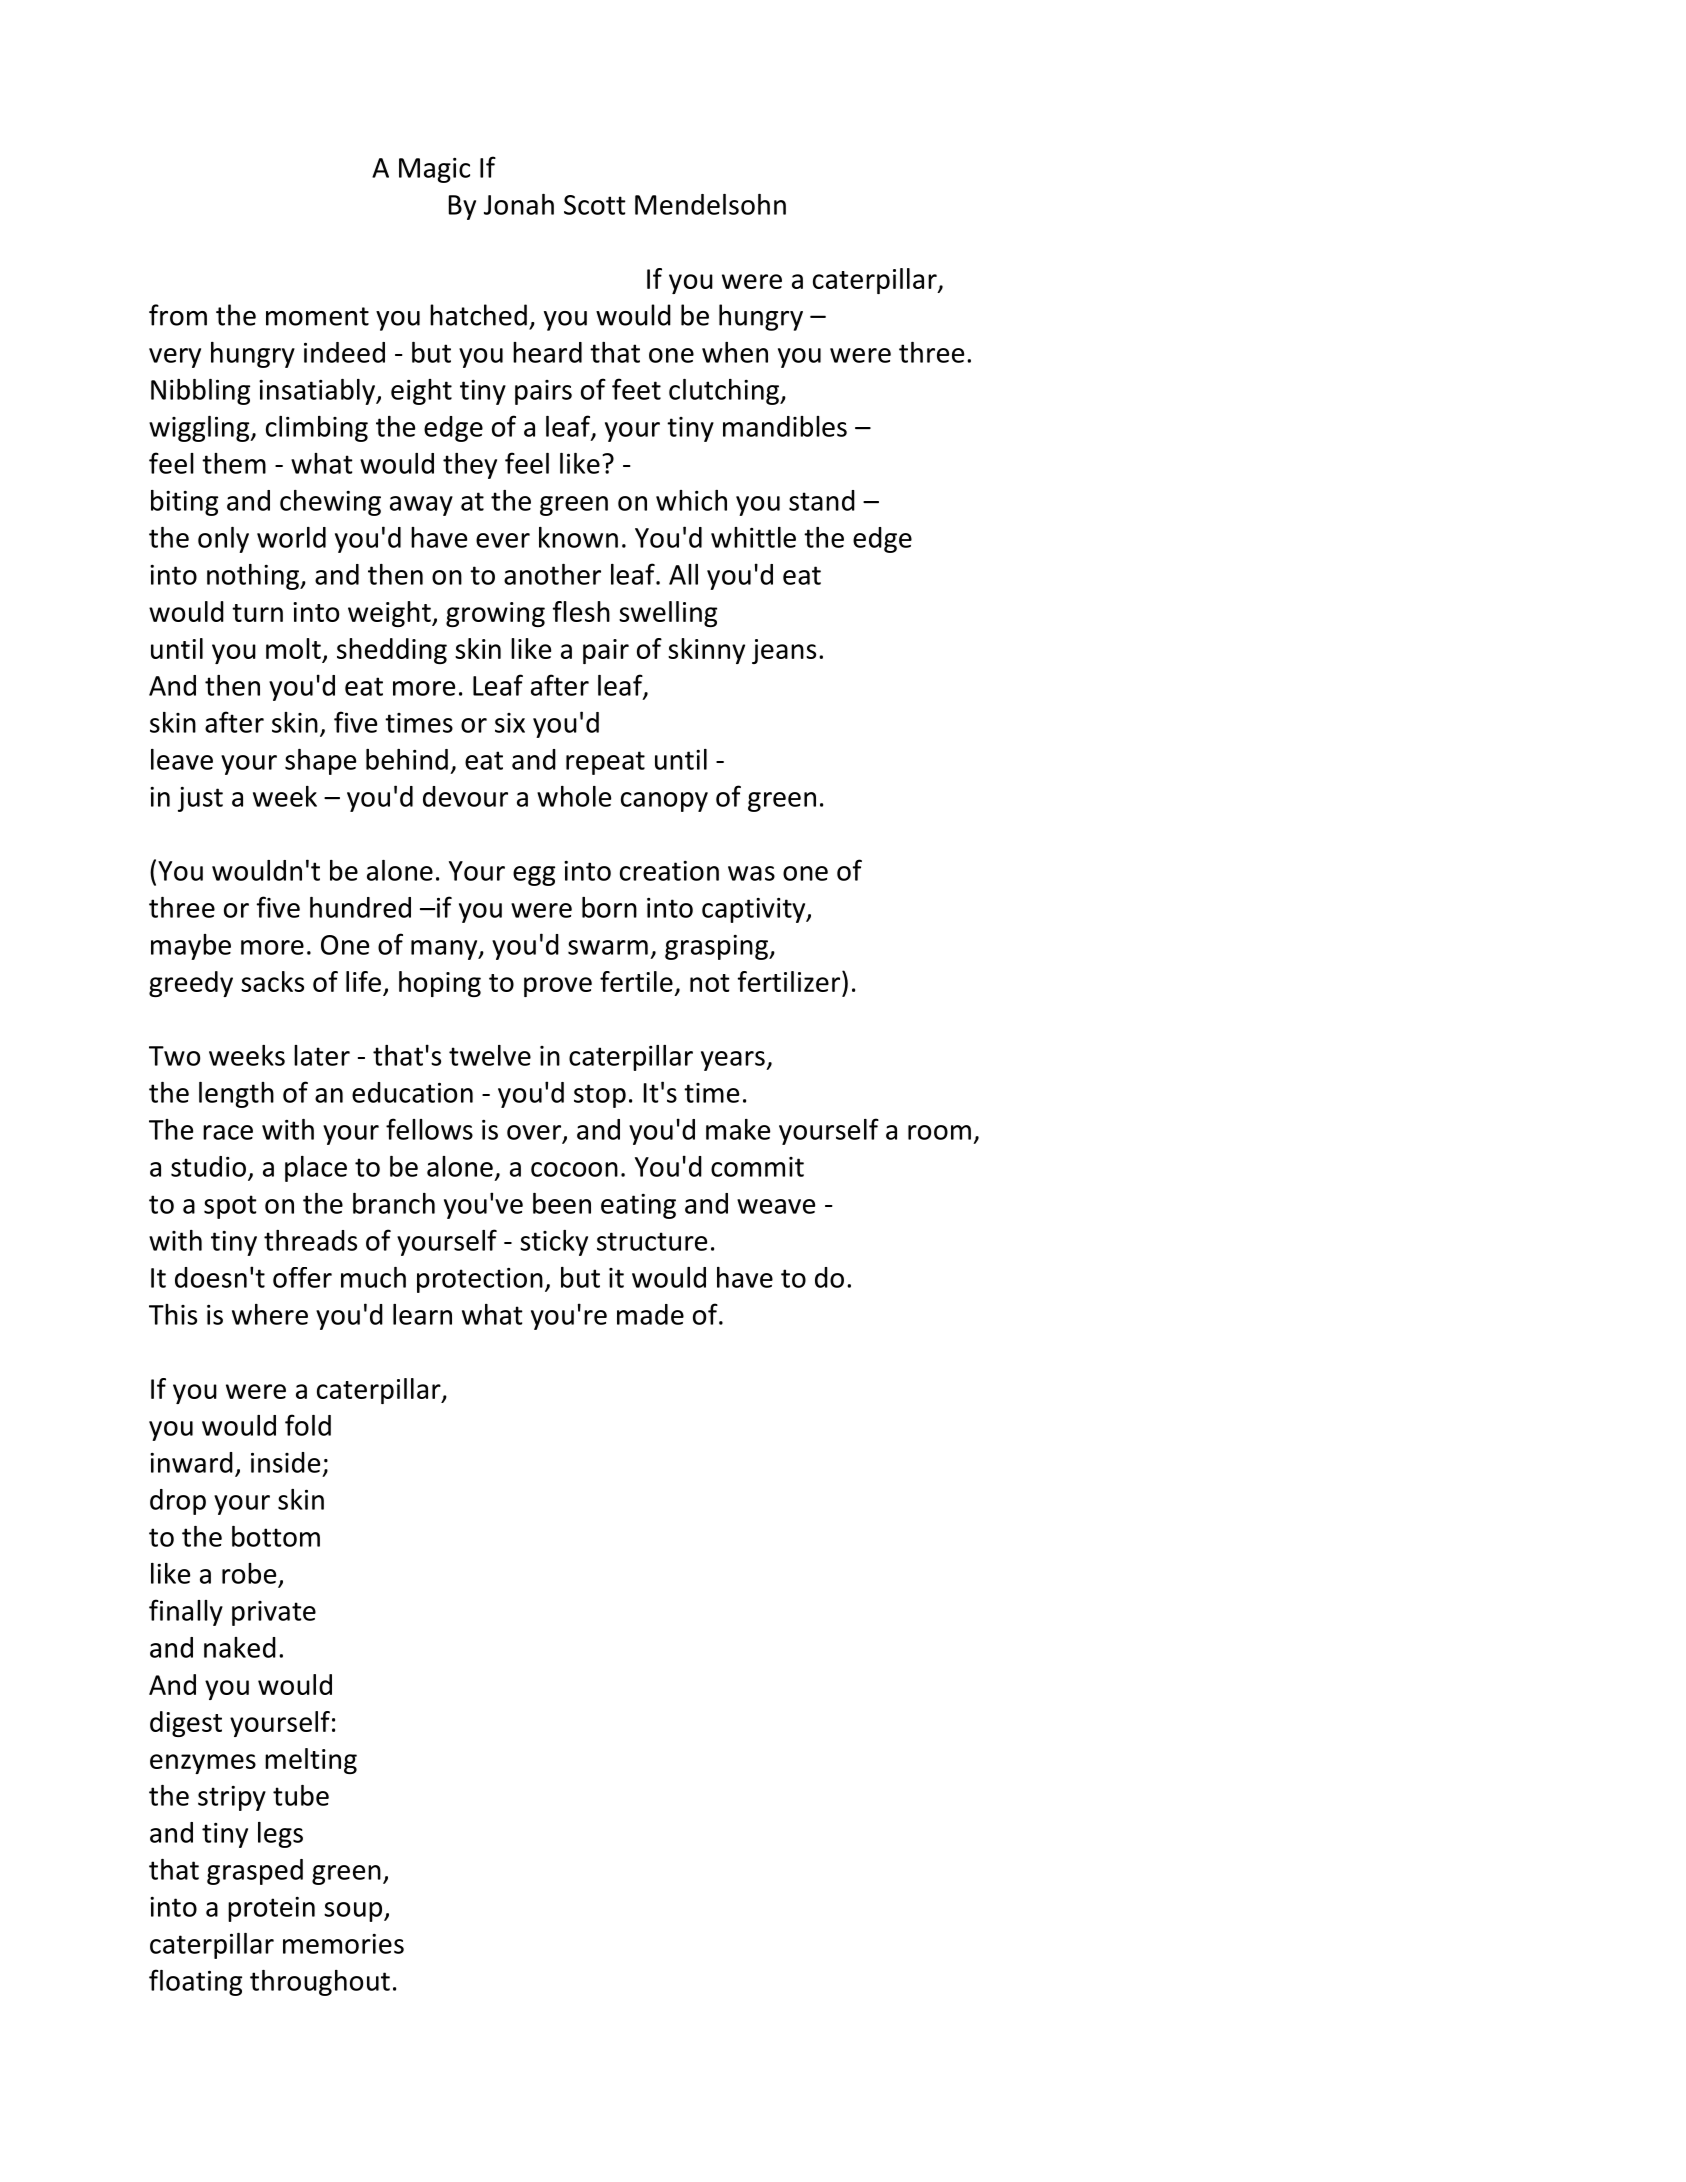 This page has height=2182, width=1686. What do you see at coordinates (271, 1909) in the page?
I see `protein` at bounding box center [271, 1909].
